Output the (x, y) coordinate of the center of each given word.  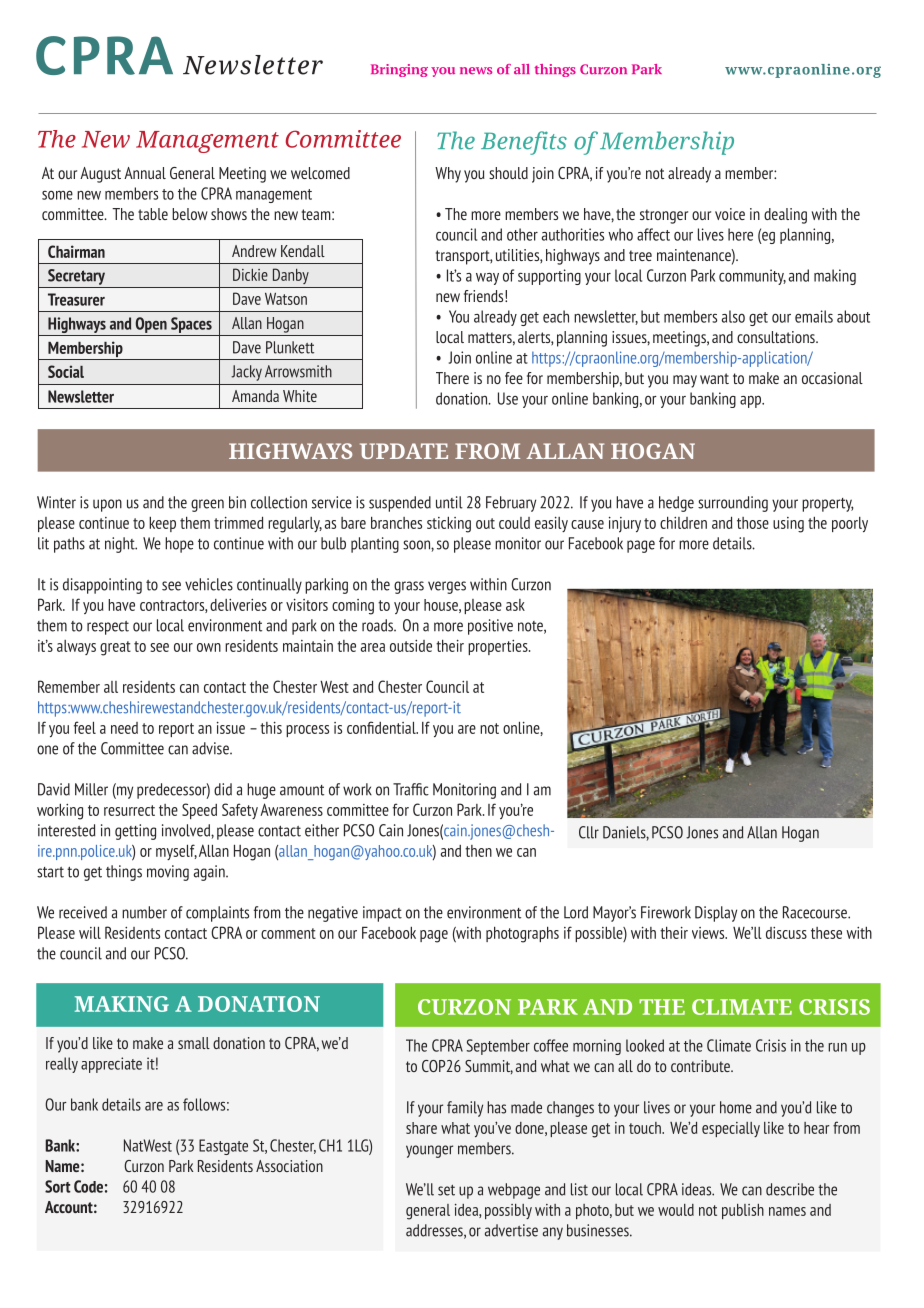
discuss (786, 933)
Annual (145, 173)
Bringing (399, 70)
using (788, 525)
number (144, 912)
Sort (58, 1186)
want (714, 378)
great (115, 648)
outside (411, 646)
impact (382, 914)
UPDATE (404, 451)
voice (730, 214)
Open (151, 325)
